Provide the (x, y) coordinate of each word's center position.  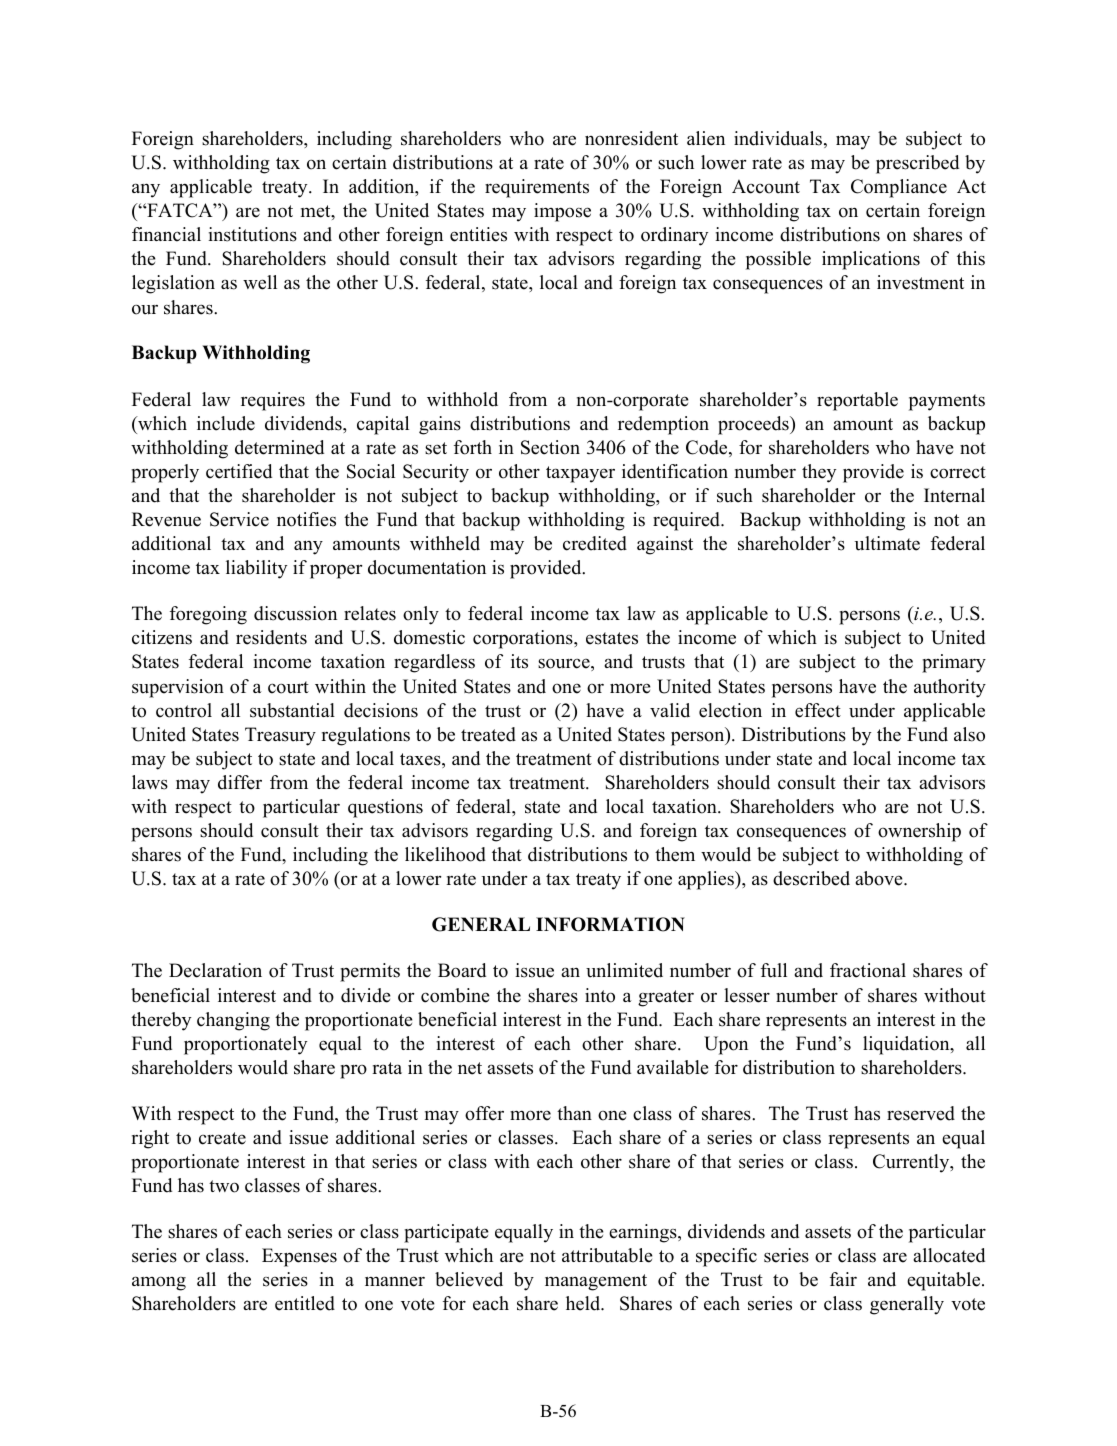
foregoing (208, 615)
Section (550, 447)
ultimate (887, 543)
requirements (537, 188)
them (675, 854)
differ (240, 782)
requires (273, 401)
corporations (524, 639)
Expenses (299, 1257)
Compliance (899, 188)
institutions (252, 234)
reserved (921, 1113)
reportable (857, 401)
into (600, 995)
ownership (919, 832)
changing (233, 1021)
